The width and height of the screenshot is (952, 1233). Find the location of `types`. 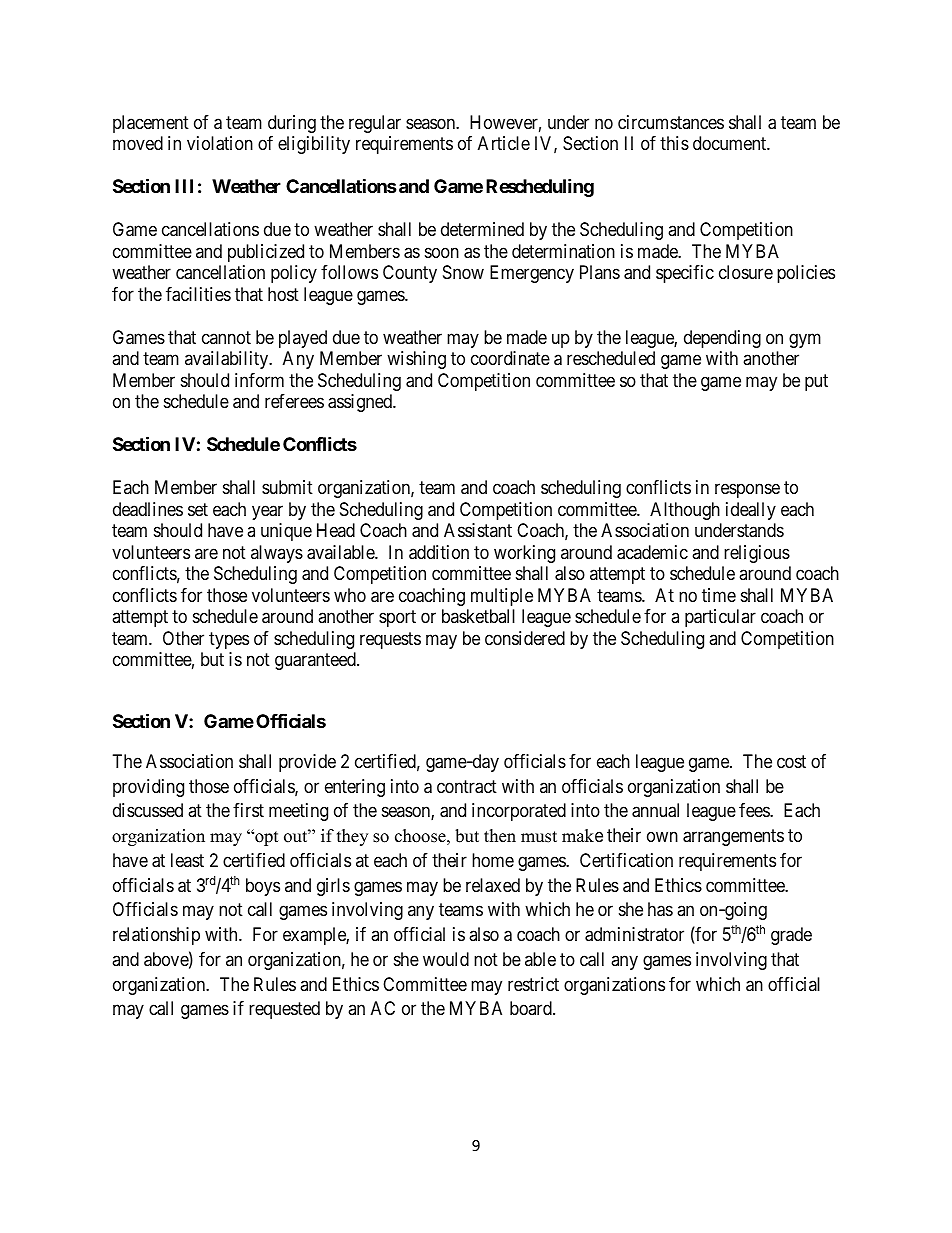

types is located at coordinates (229, 640).
